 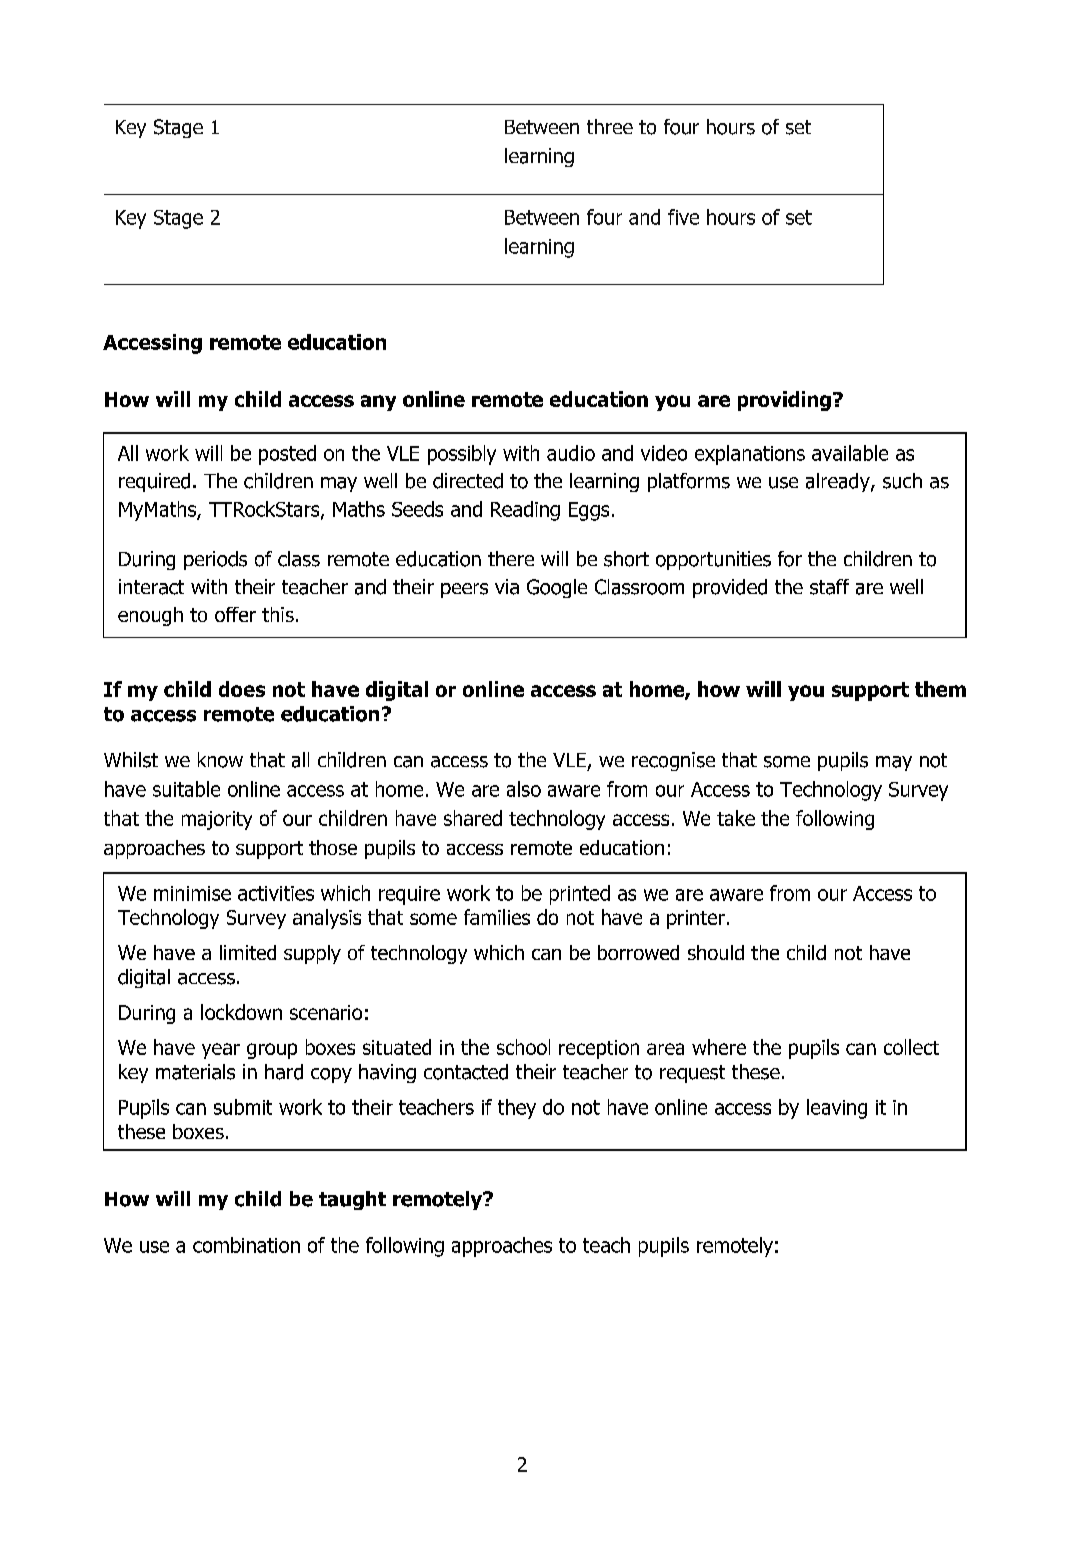 I want to click on they, so click(x=517, y=1109).
